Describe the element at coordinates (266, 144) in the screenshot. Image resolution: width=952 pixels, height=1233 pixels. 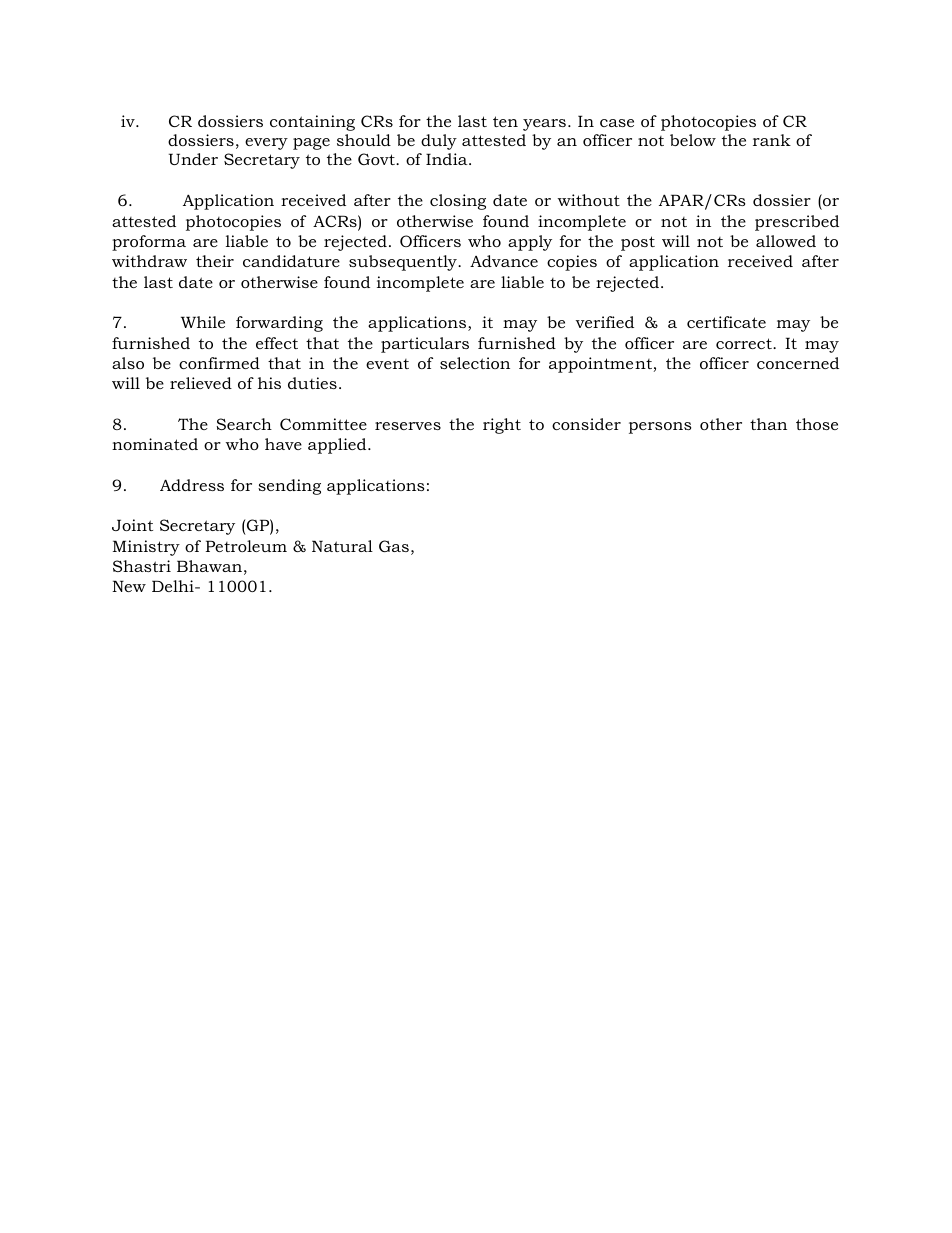
I see `every` at that location.
